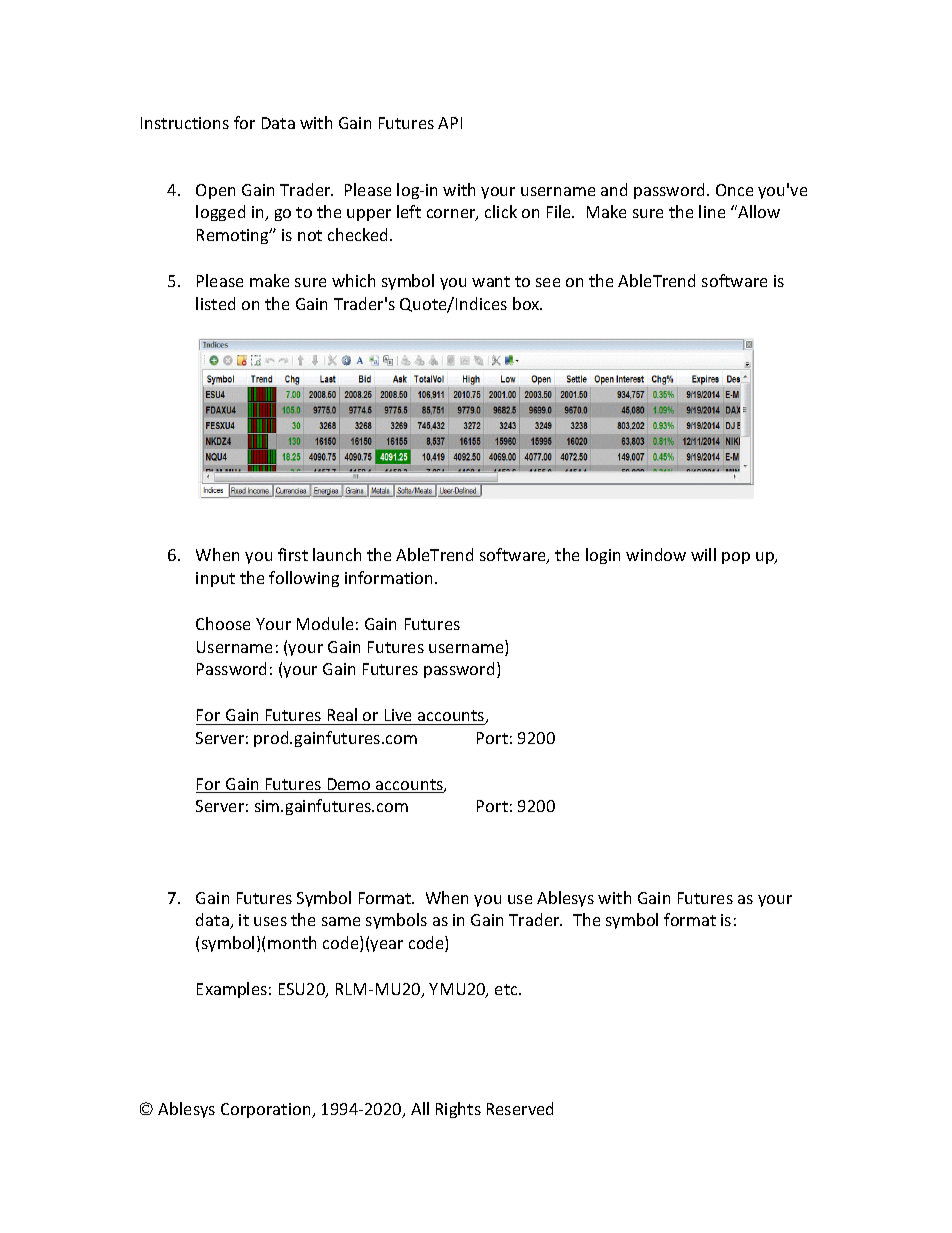 Image resolution: width=952 pixels, height=1233 pixels. I want to click on pop, so click(736, 558).
